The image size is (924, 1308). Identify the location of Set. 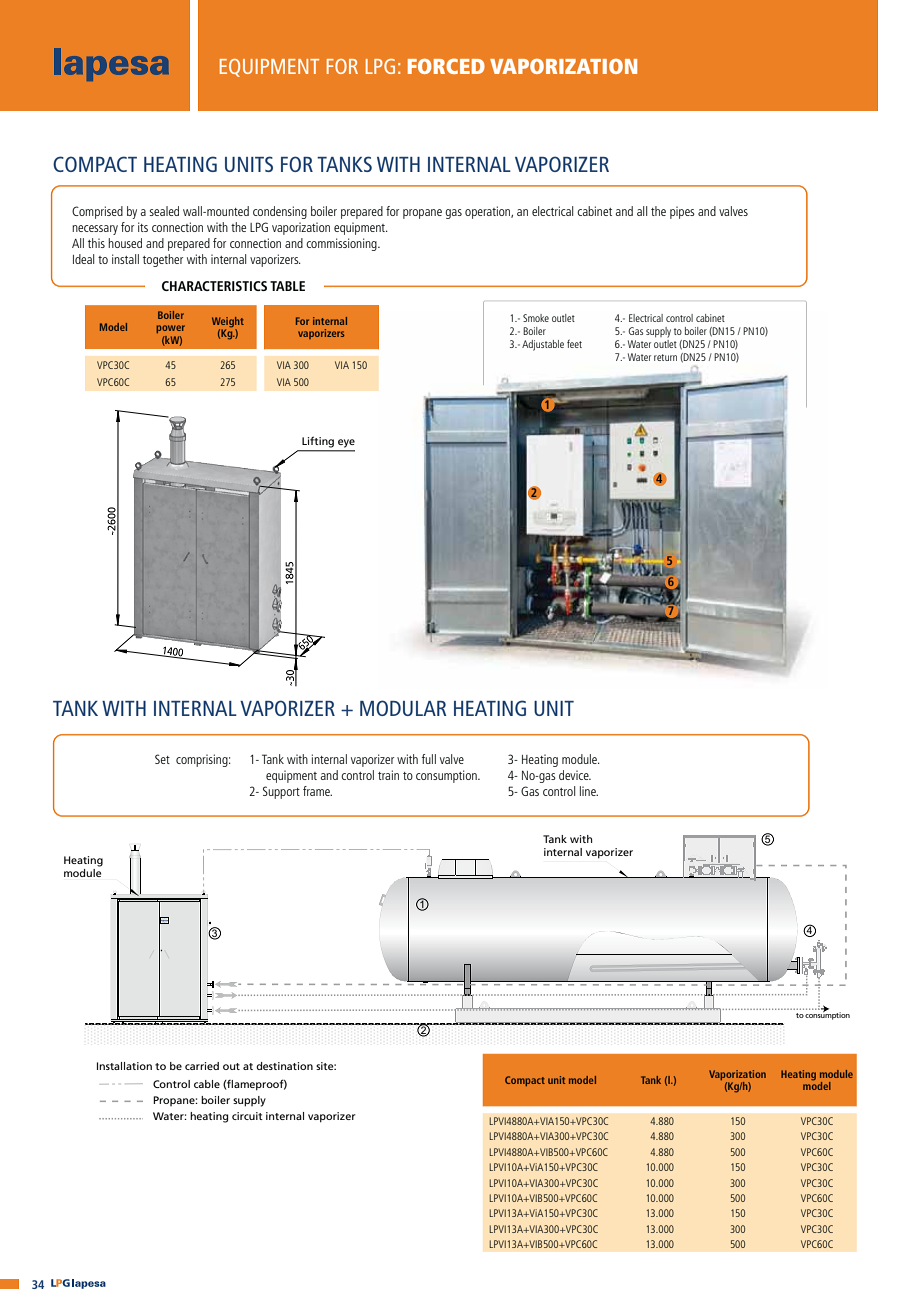
(162, 759).
